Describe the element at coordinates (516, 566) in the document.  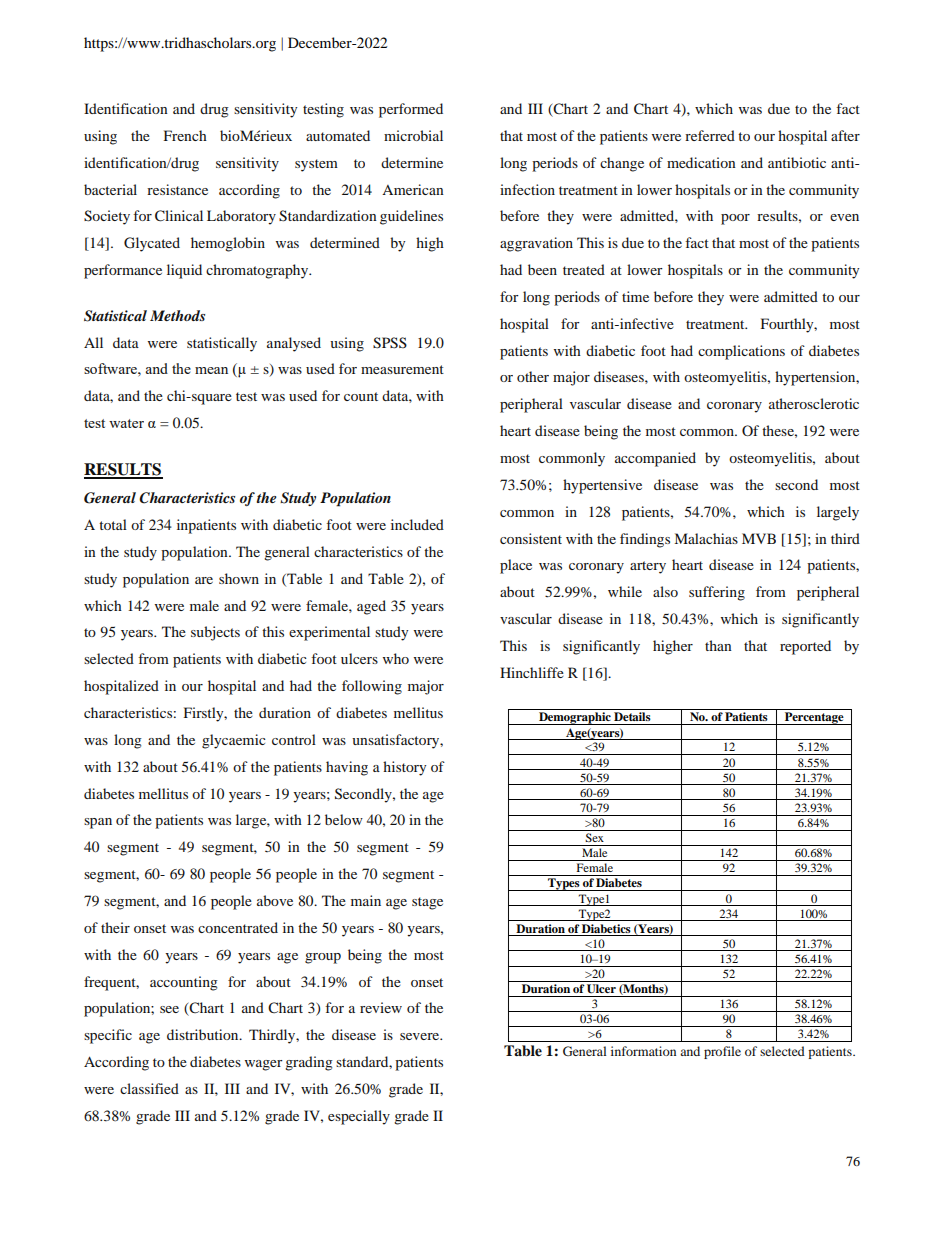
I see `place` at that location.
